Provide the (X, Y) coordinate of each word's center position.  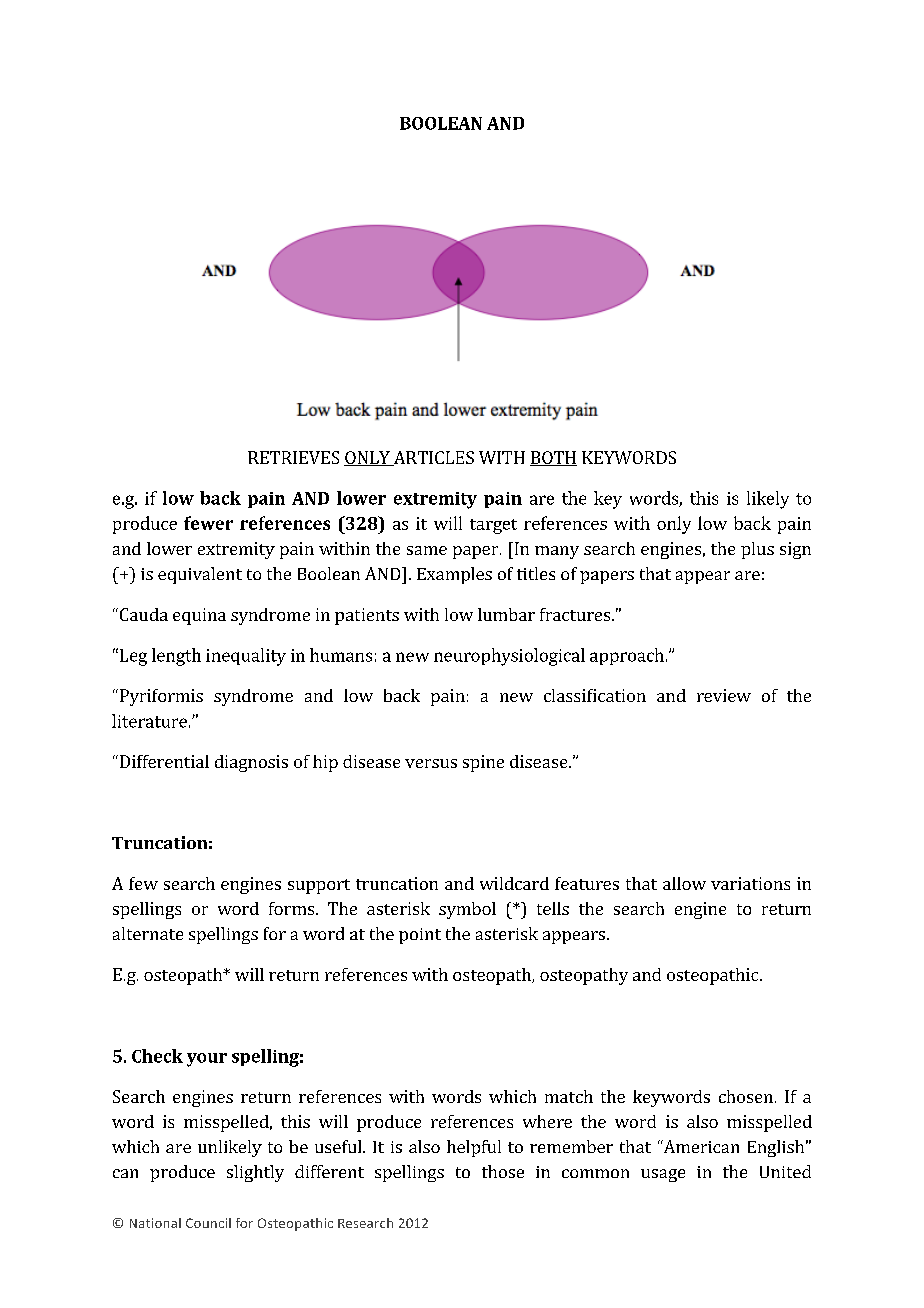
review (724, 695)
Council (208, 1223)
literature (149, 721)
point (420, 936)
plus (757, 550)
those (503, 1171)
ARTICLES (432, 458)
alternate (148, 933)
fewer (208, 523)
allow (684, 883)
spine (483, 763)
